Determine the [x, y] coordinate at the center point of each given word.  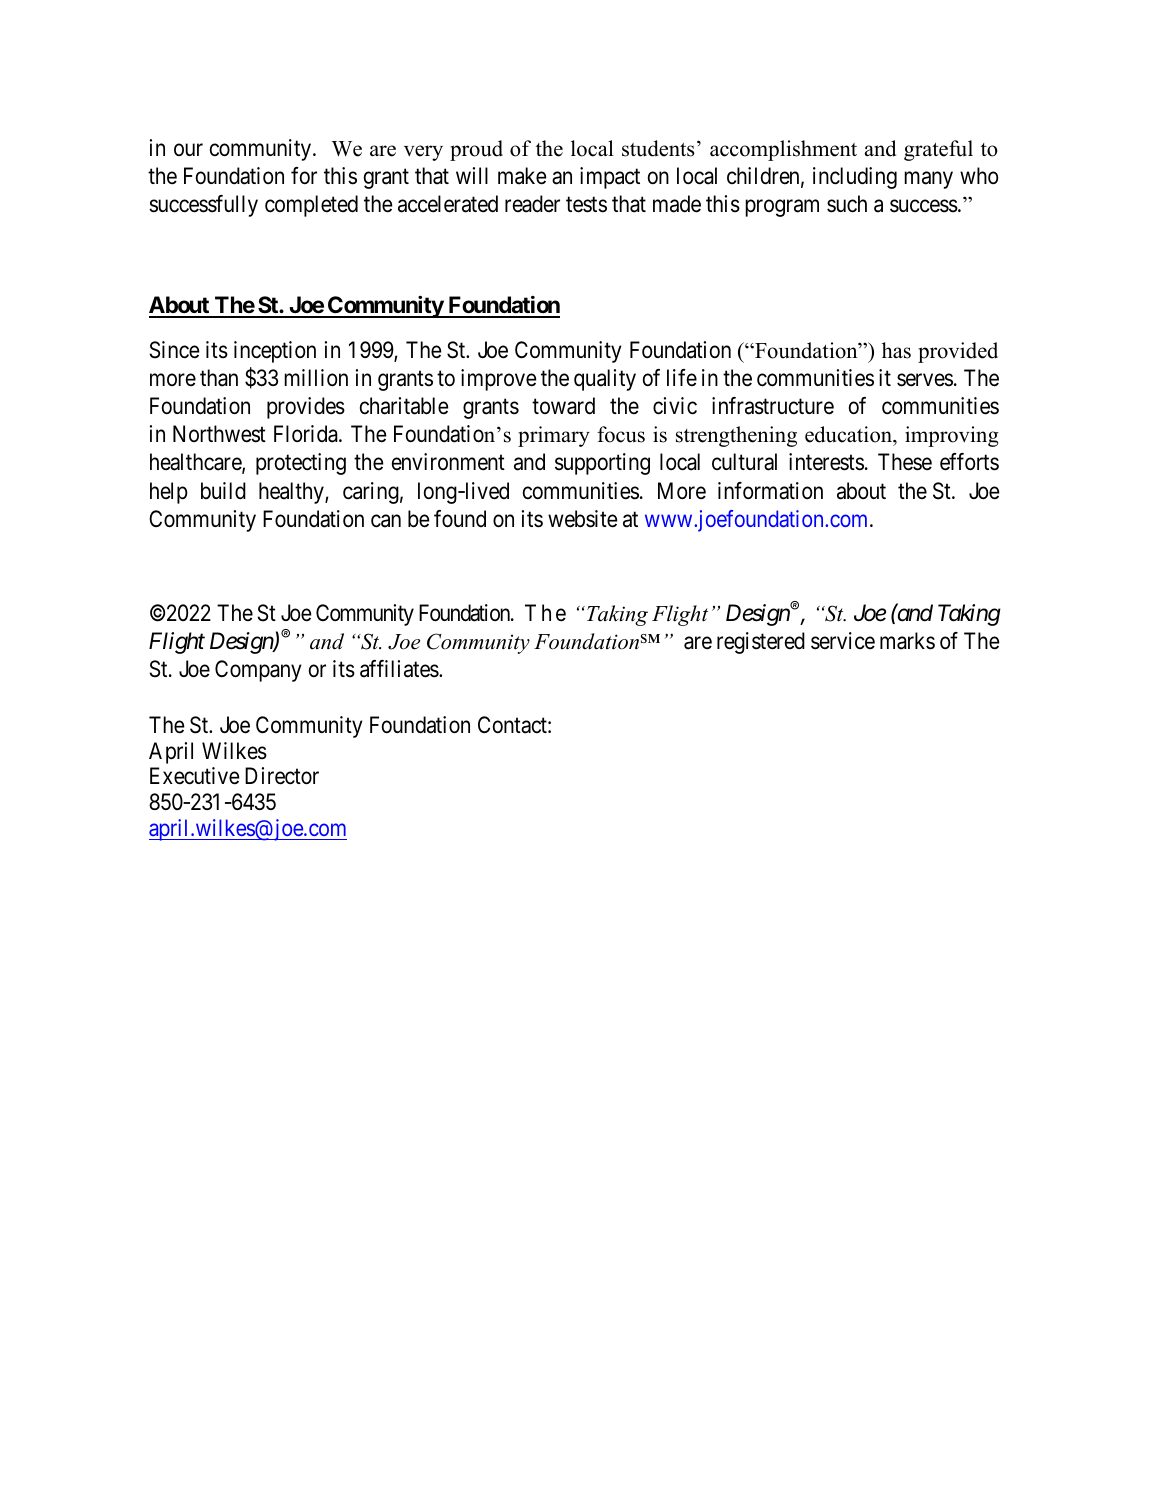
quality [605, 380]
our [188, 150]
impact [610, 178]
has [896, 350]
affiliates [400, 669]
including [855, 178]
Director [282, 776]
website [582, 519]
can [386, 521]
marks [907, 641]
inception [275, 352]
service [843, 641]
